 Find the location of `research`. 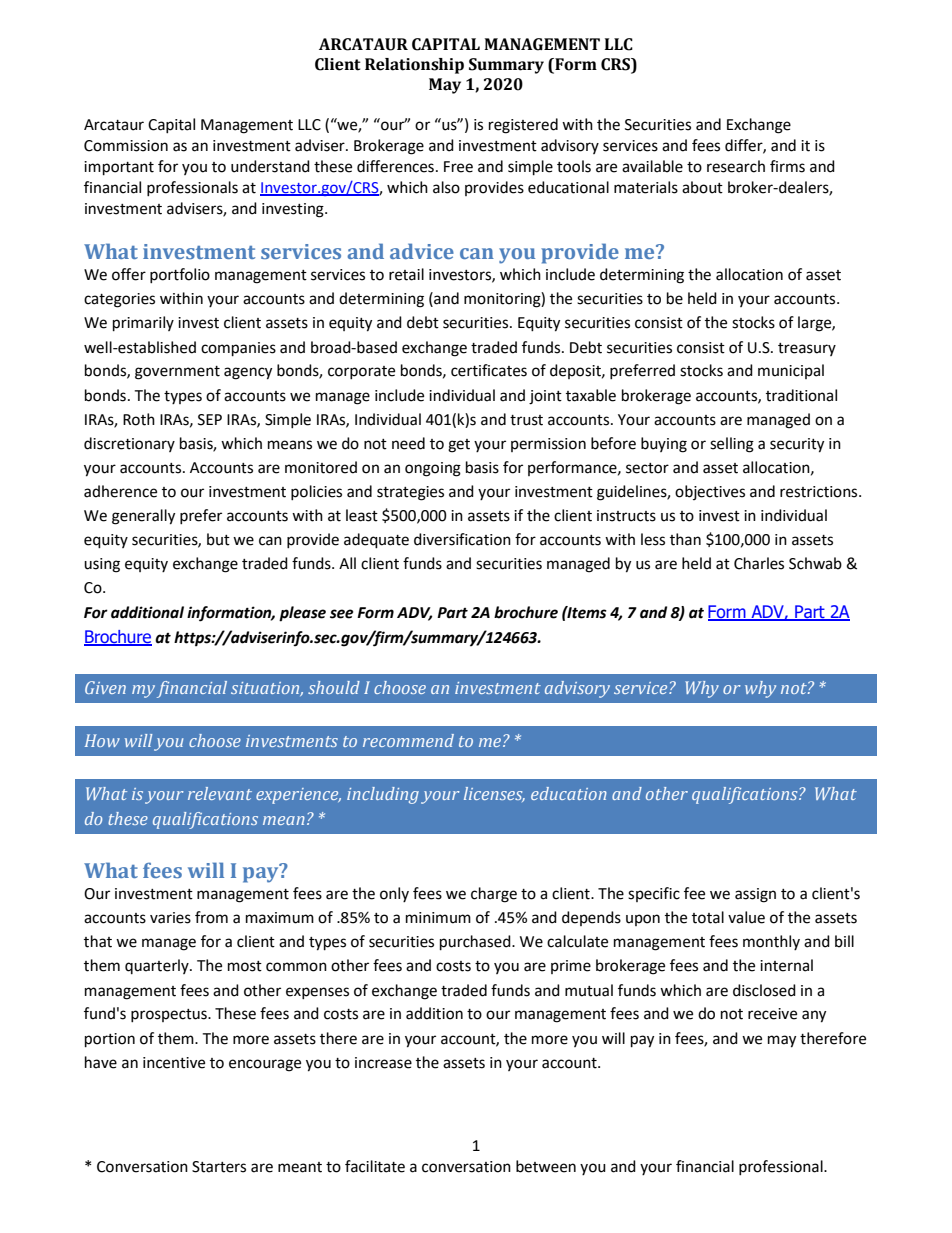

research is located at coordinates (736, 166).
